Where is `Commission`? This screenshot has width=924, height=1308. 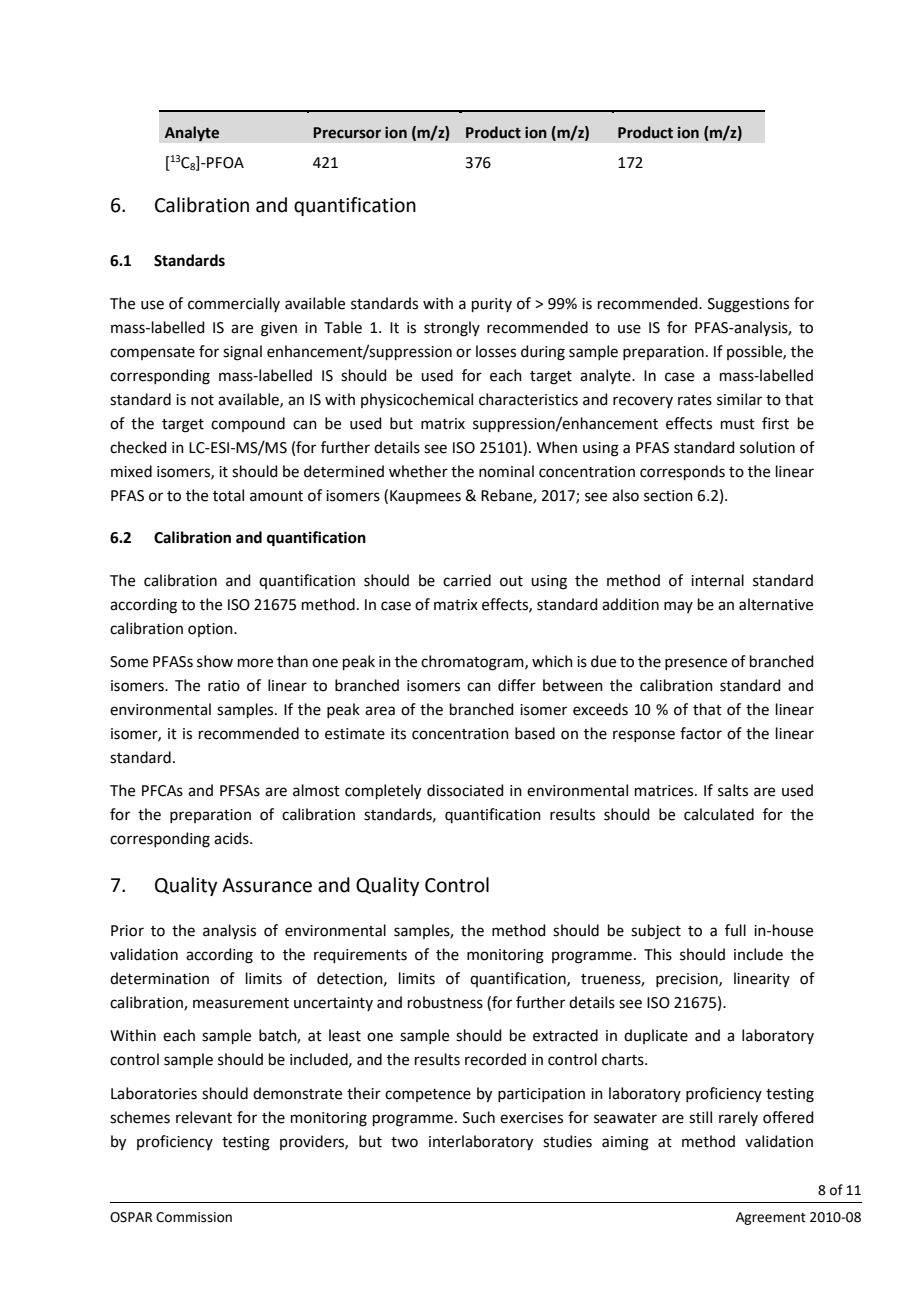 Commission is located at coordinates (194, 1217).
